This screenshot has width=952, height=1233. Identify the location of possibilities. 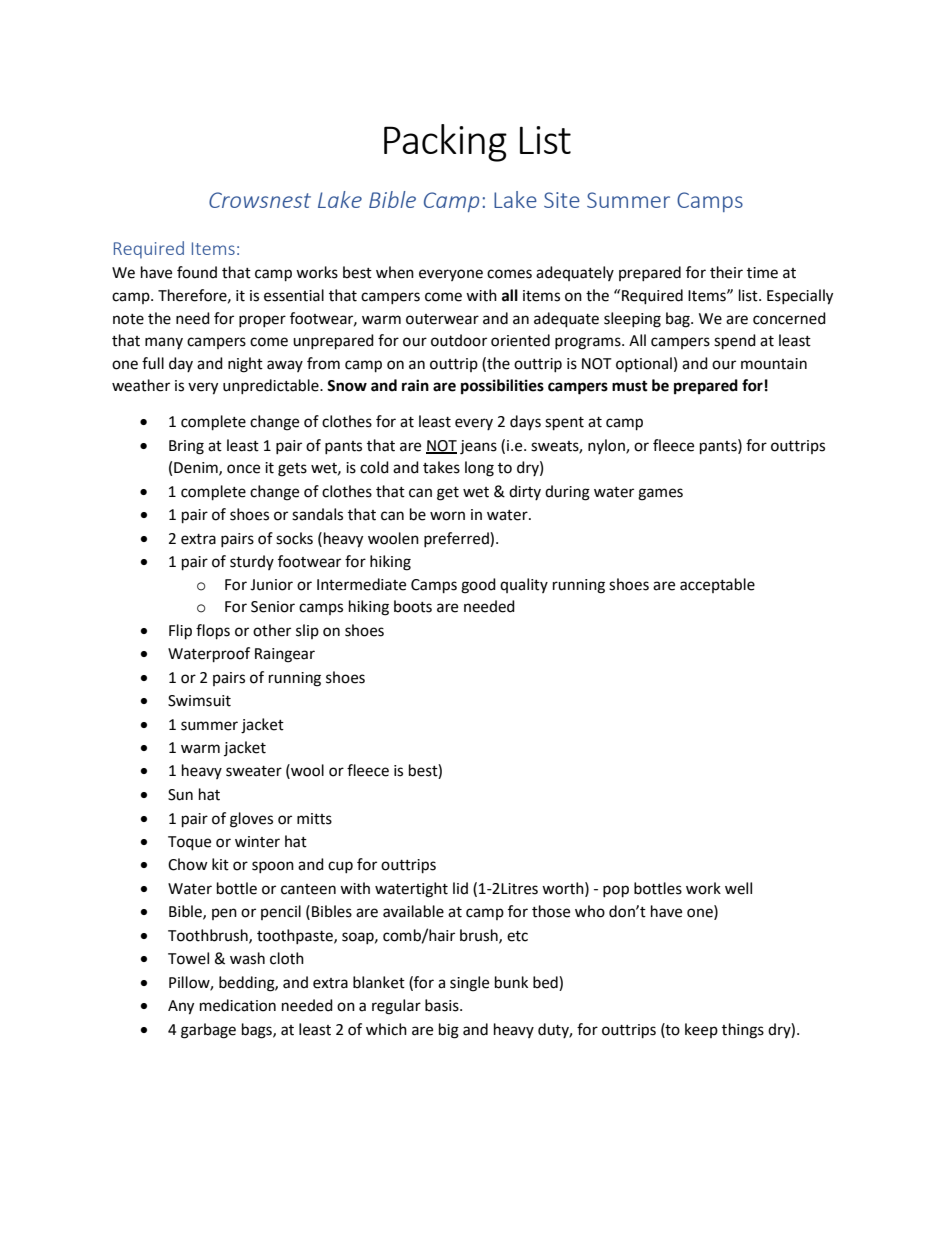
(502, 387).
